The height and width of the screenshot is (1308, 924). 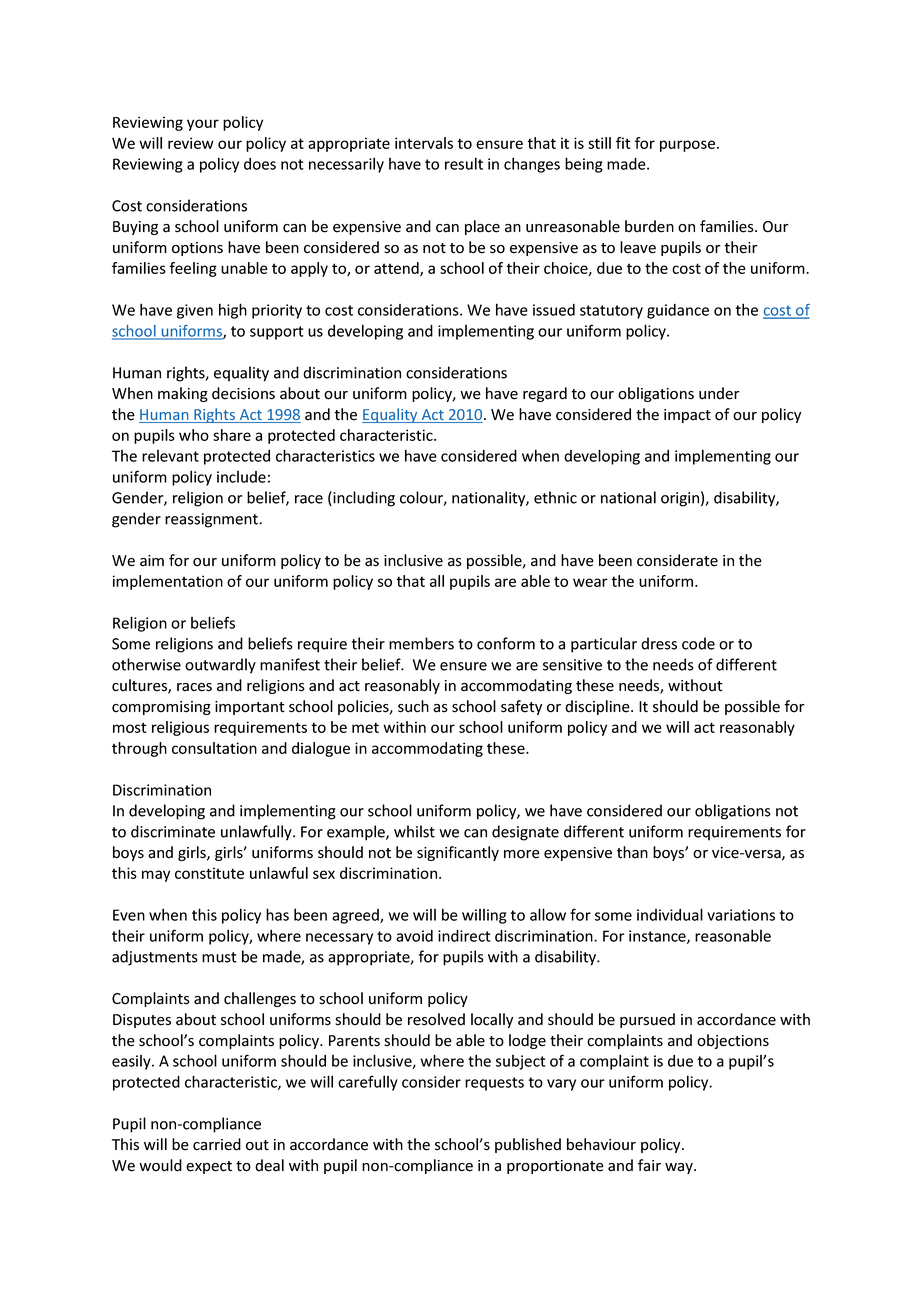 What do you see at coordinates (687, 416) in the screenshot?
I see `impact` at bounding box center [687, 416].
